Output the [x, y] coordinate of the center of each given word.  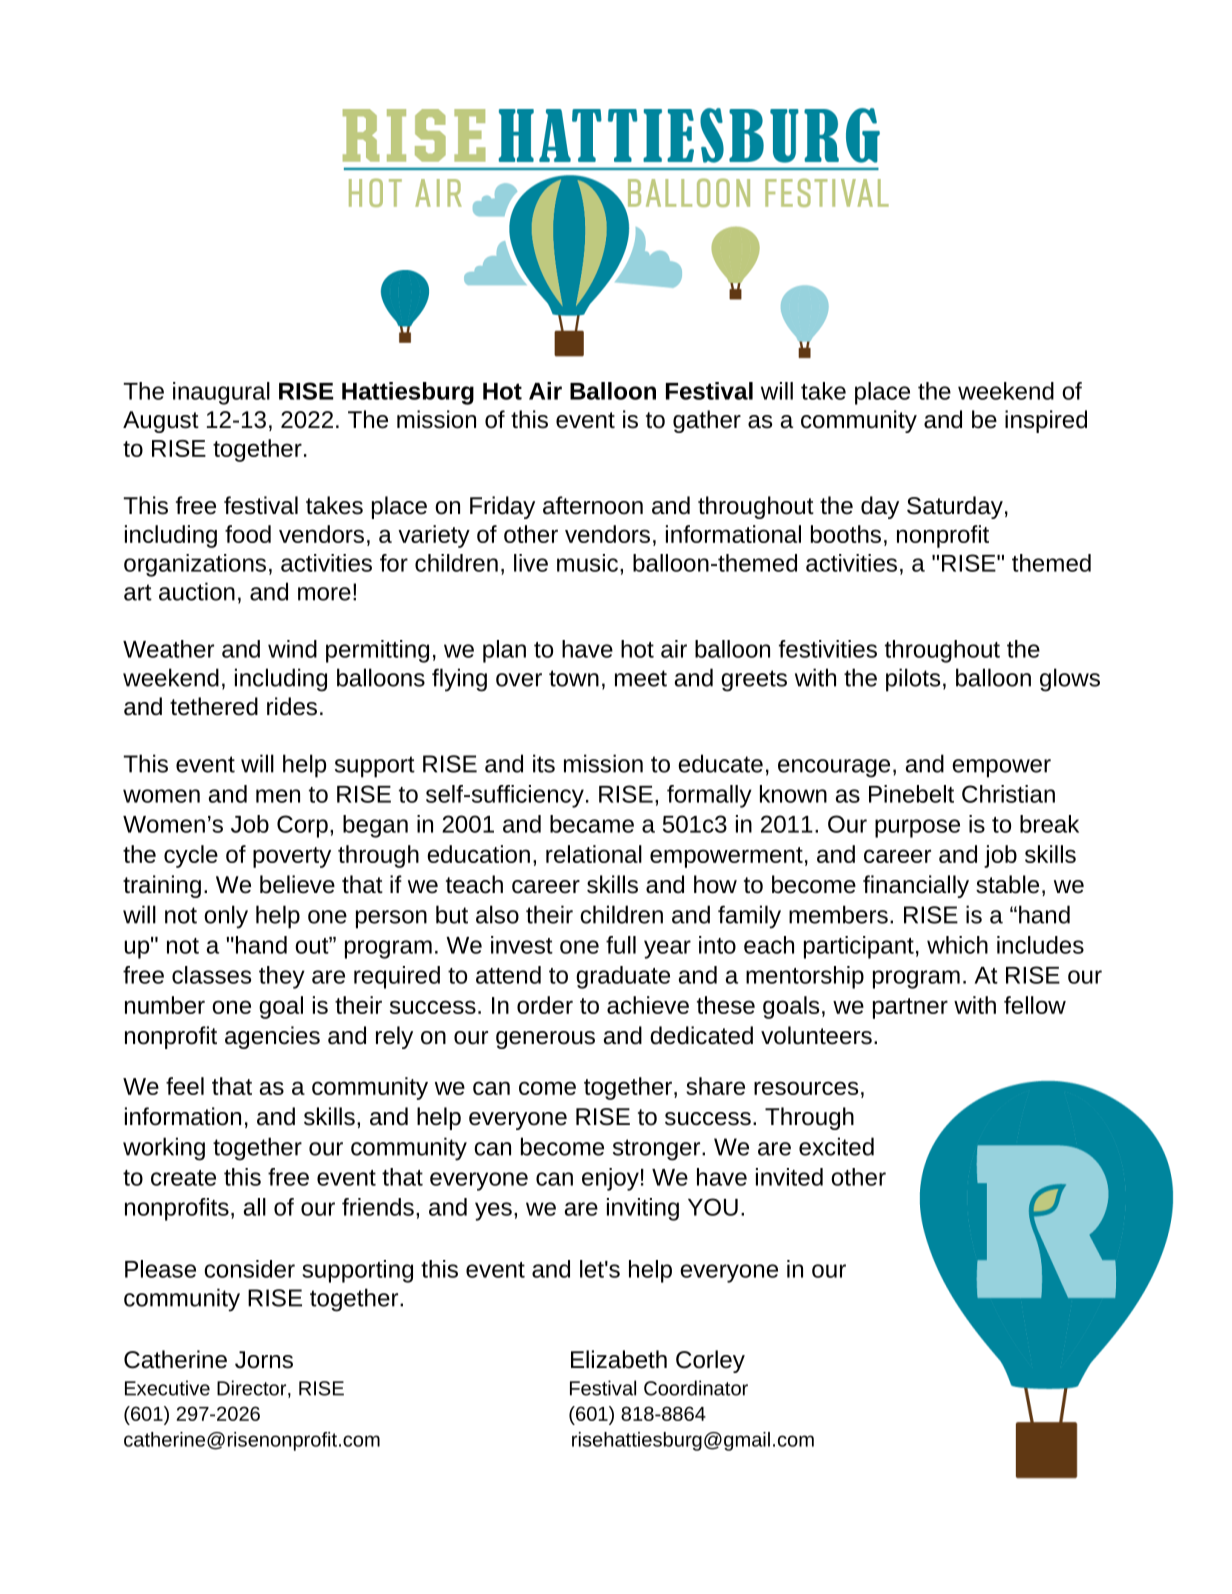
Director [253, 1389]
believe [297, 884]
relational [594, 854]
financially [916, 886]
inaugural [221, 393]
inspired [1046, 421]
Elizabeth [619, 1359]
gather [707, 421]
